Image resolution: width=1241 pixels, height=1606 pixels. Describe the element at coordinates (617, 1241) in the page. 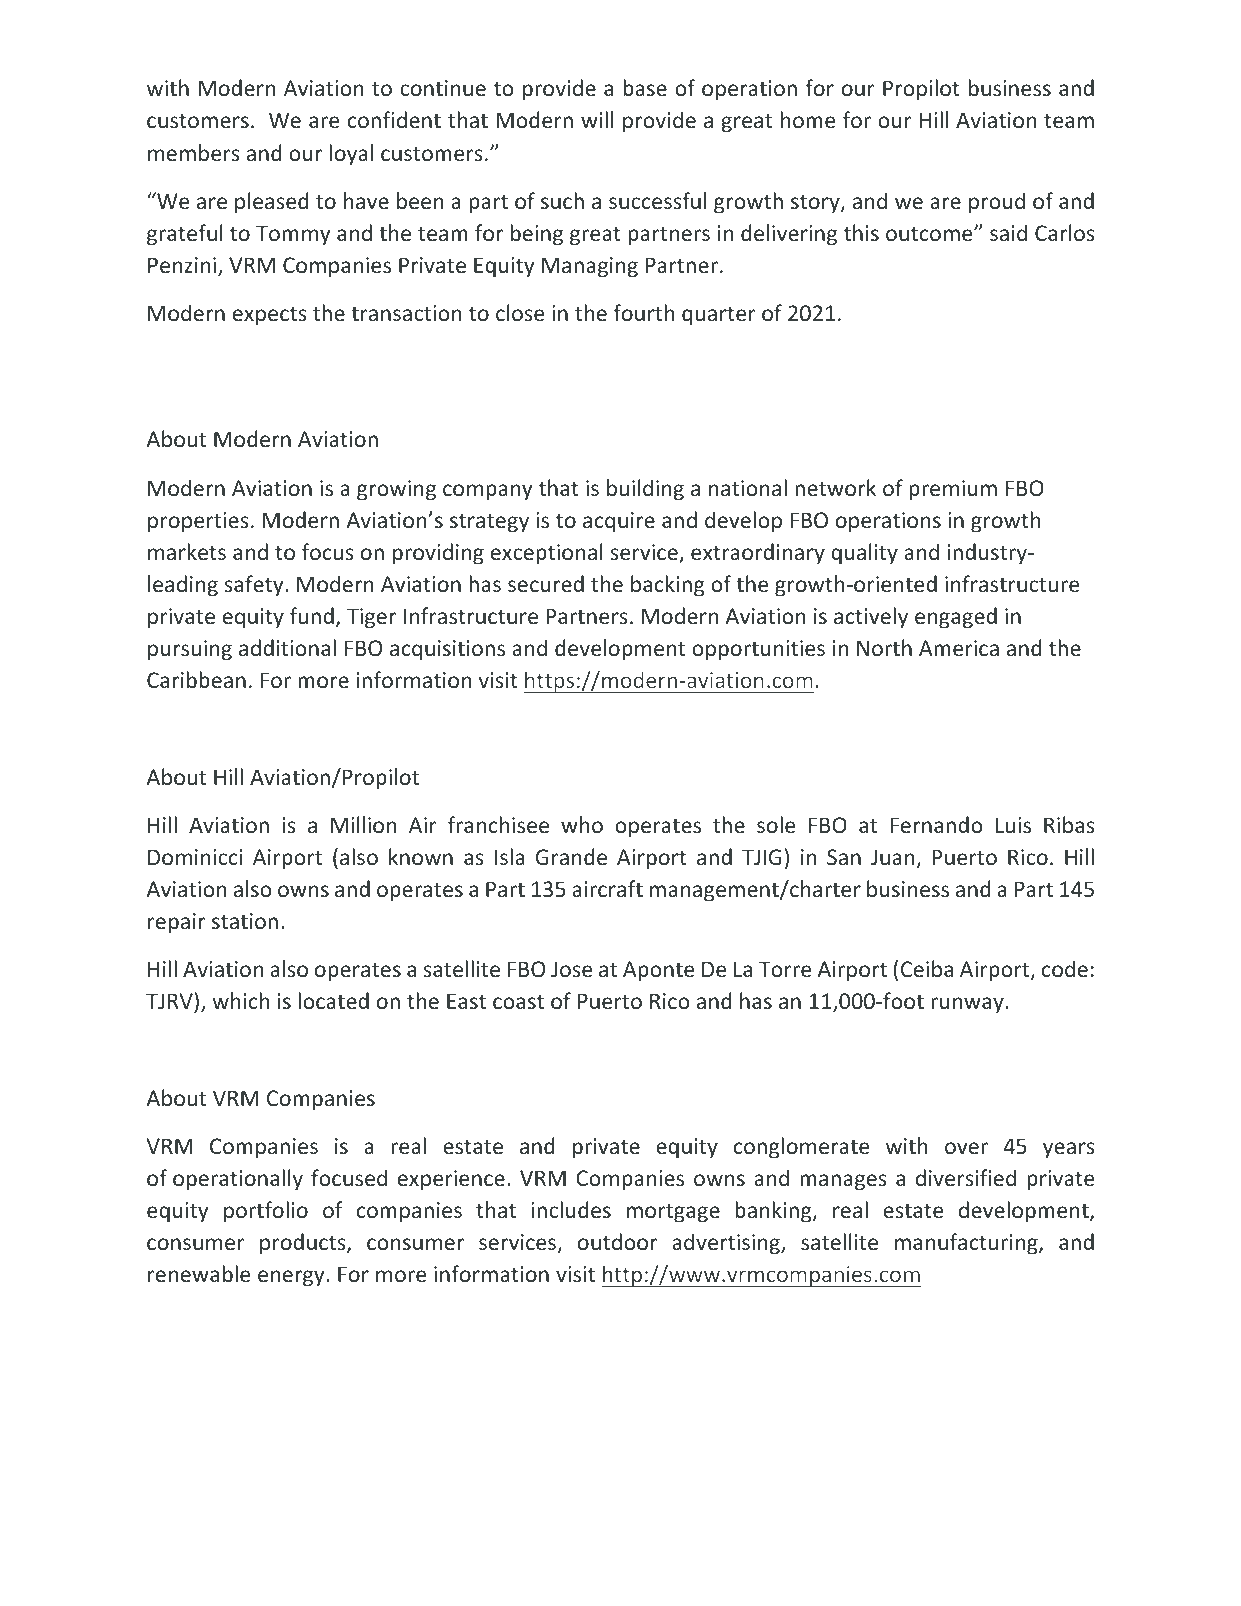

I see `outdoor` at that location.
